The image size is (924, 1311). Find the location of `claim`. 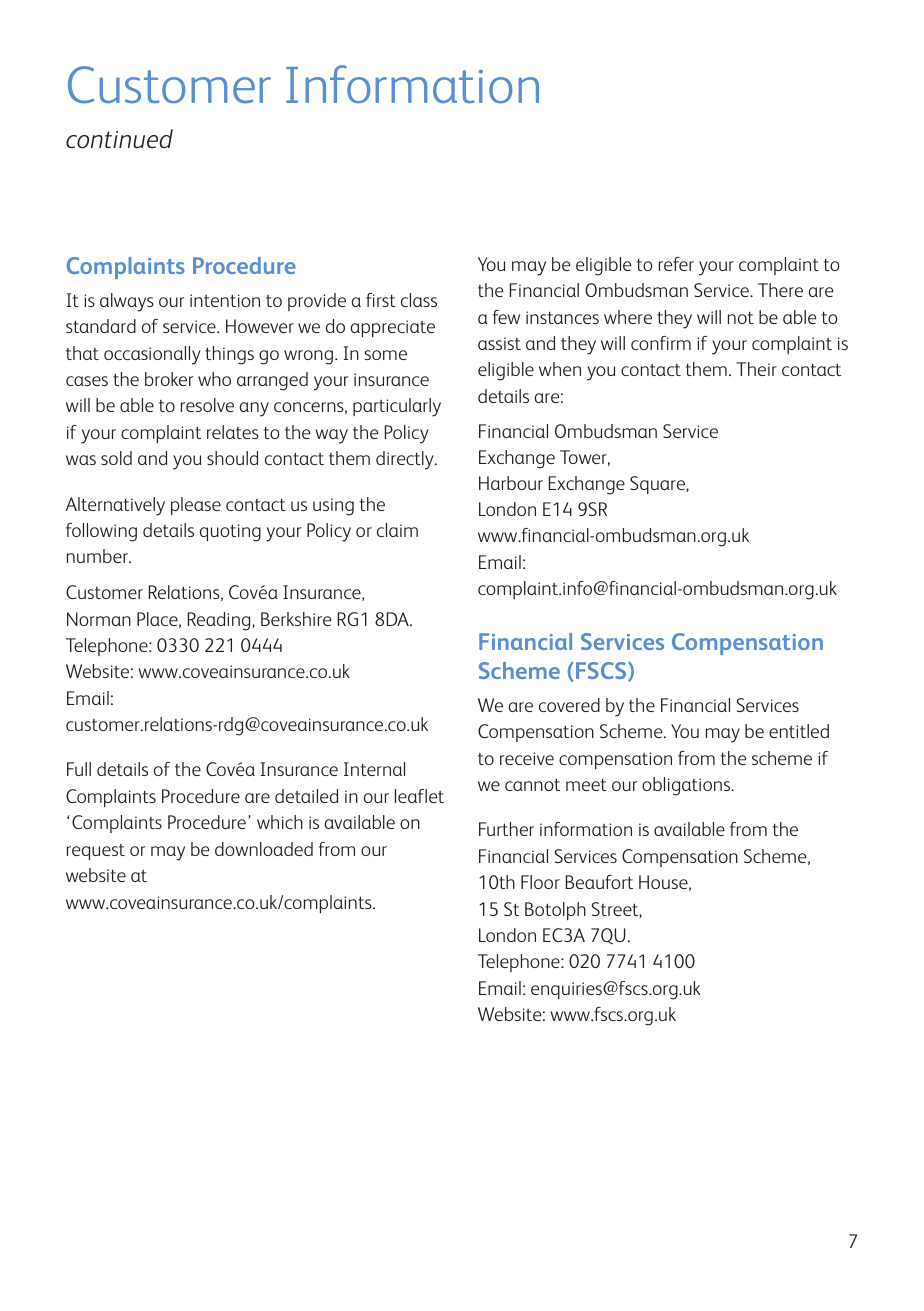

claim is located at coordinates (397, 530).
